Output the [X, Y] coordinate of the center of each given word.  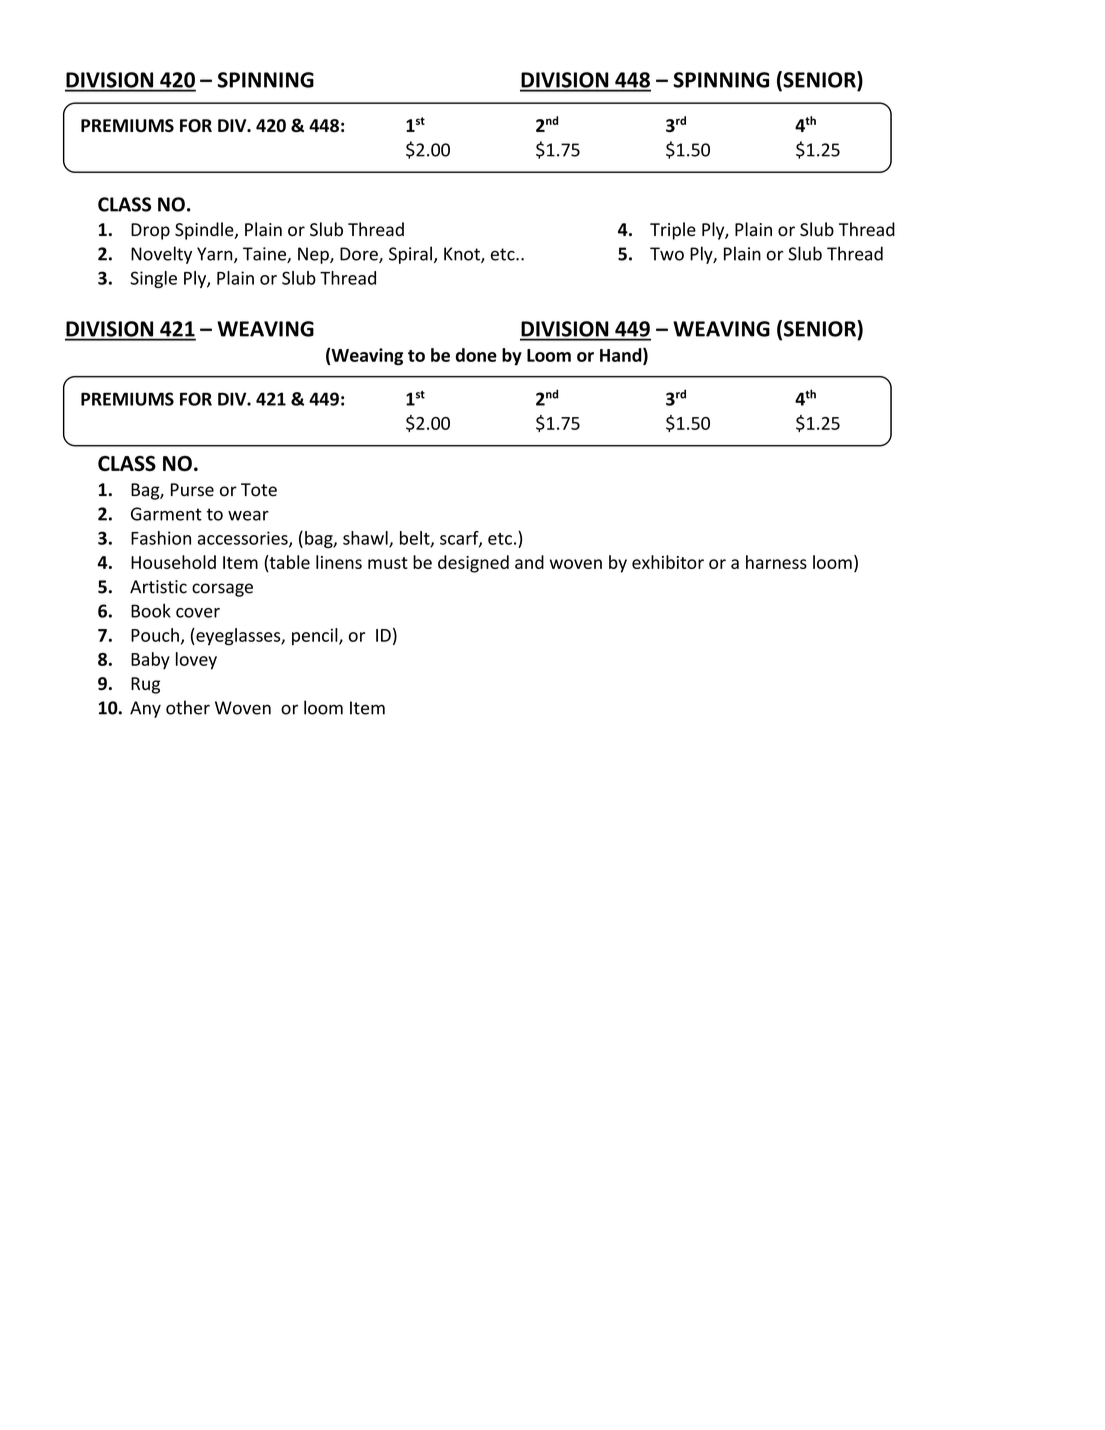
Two [667, 254]
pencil [316, 636]
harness [776, 562]
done [476, 355]
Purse [192, 490]
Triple [673, 231]
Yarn [216, 255]
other [188, 707]
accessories [244, 539]
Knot [463, 255]
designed [473, 564]
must [388, 563]
